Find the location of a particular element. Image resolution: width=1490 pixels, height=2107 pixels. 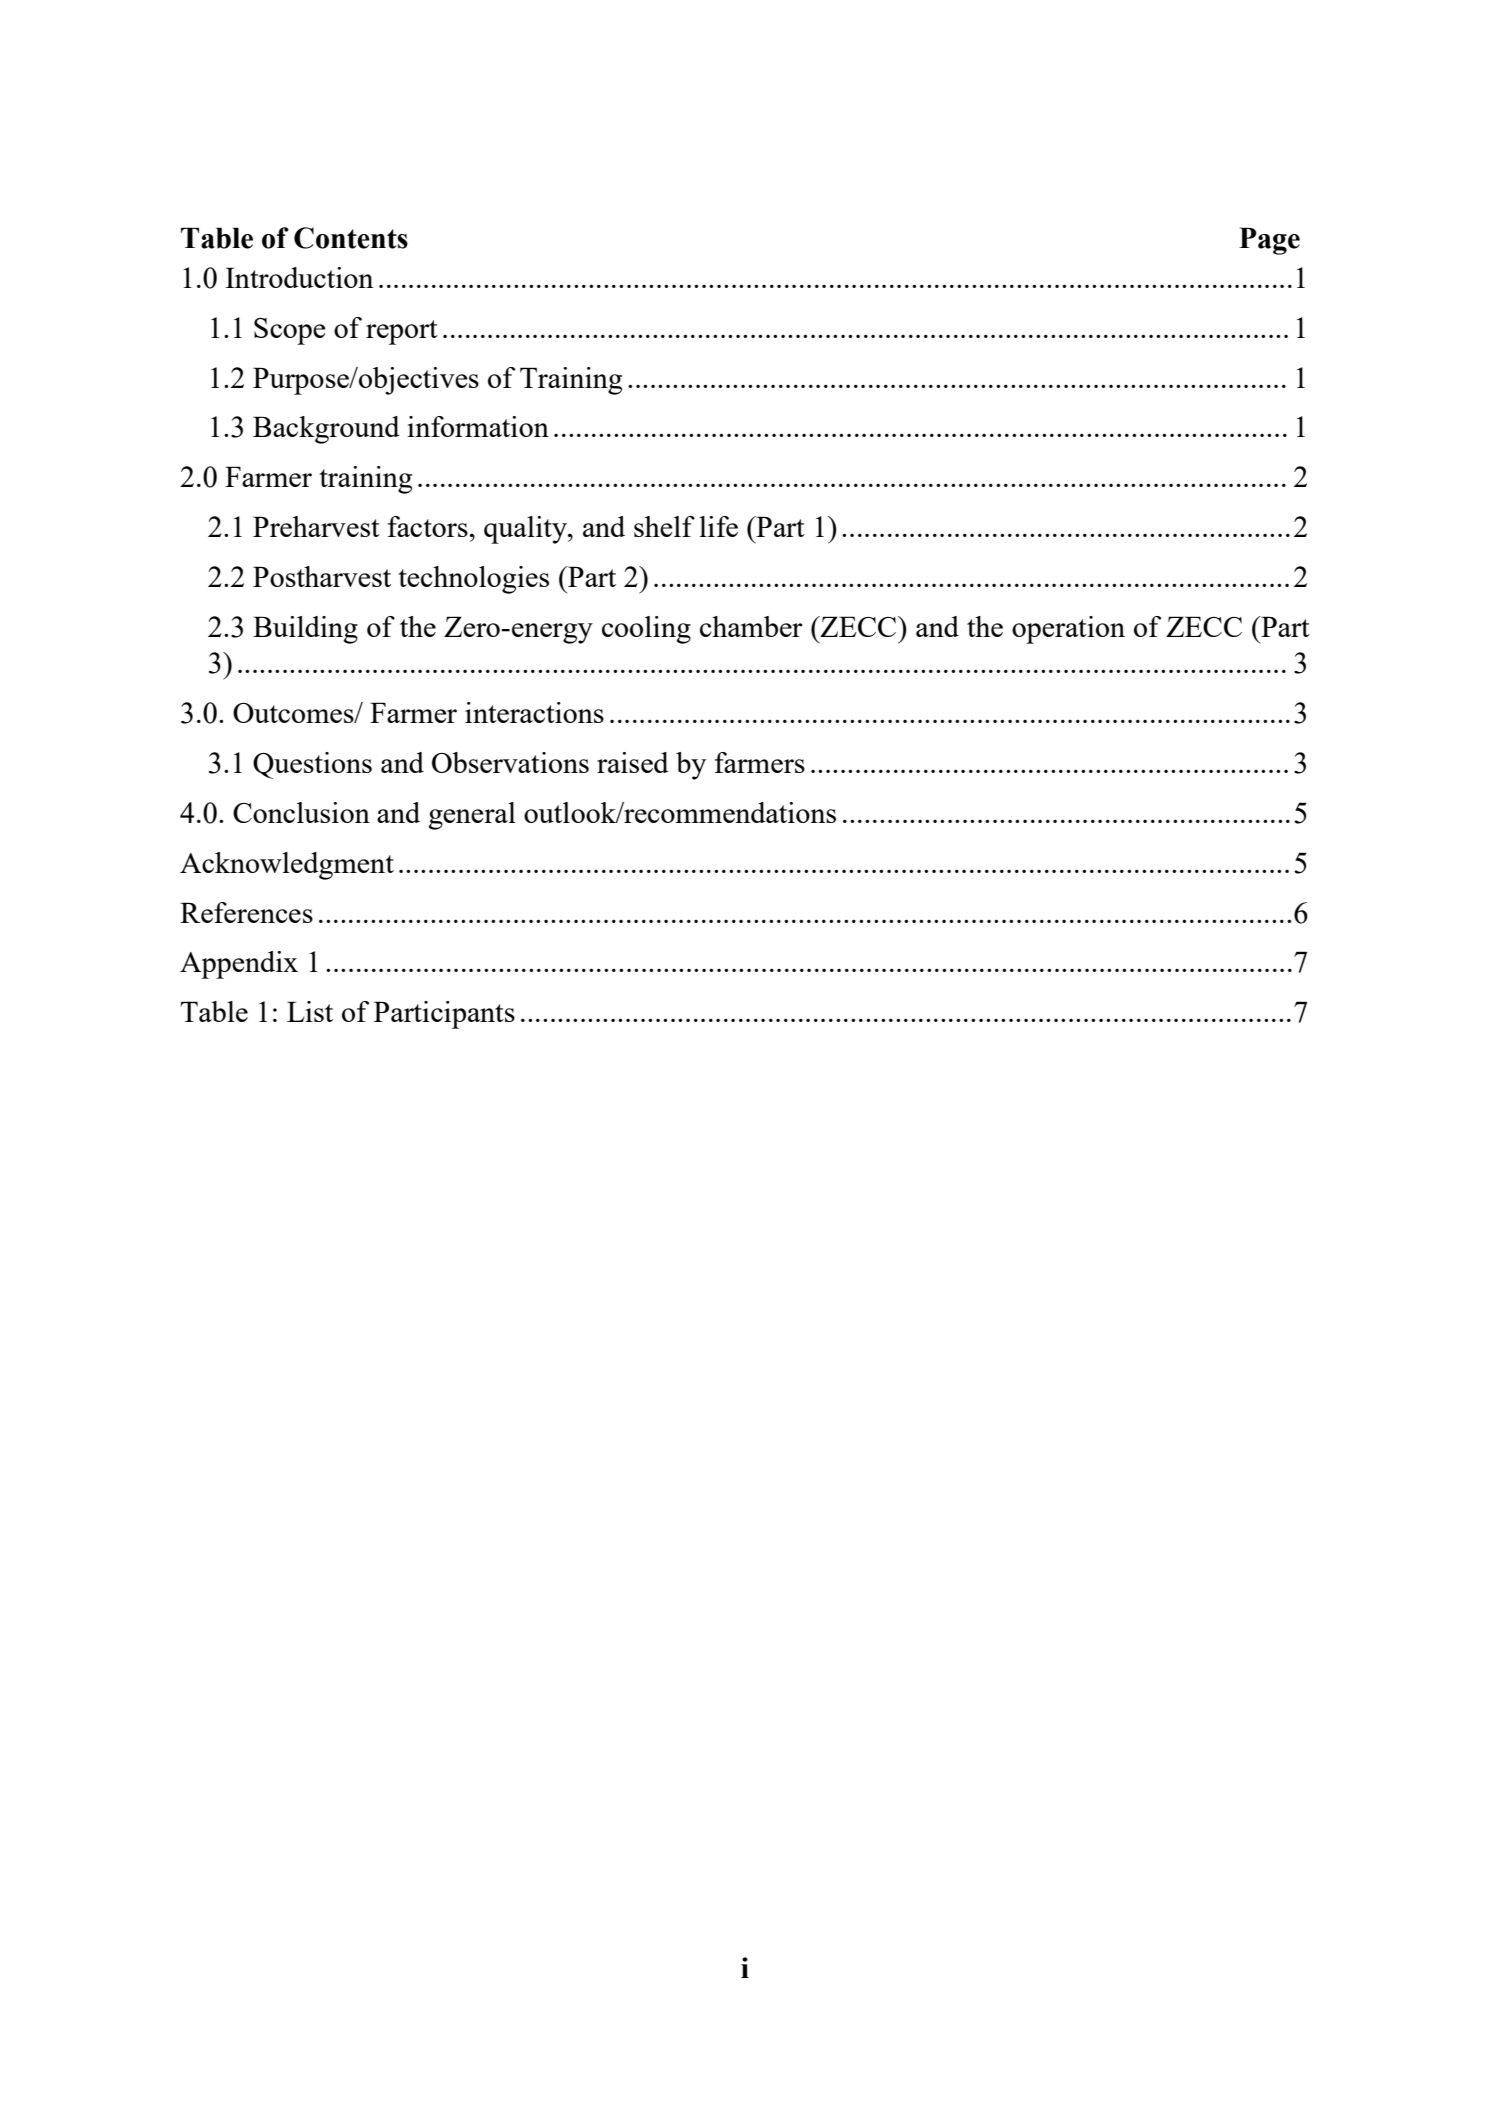

Appendix is located at coordinates (239, 965).
